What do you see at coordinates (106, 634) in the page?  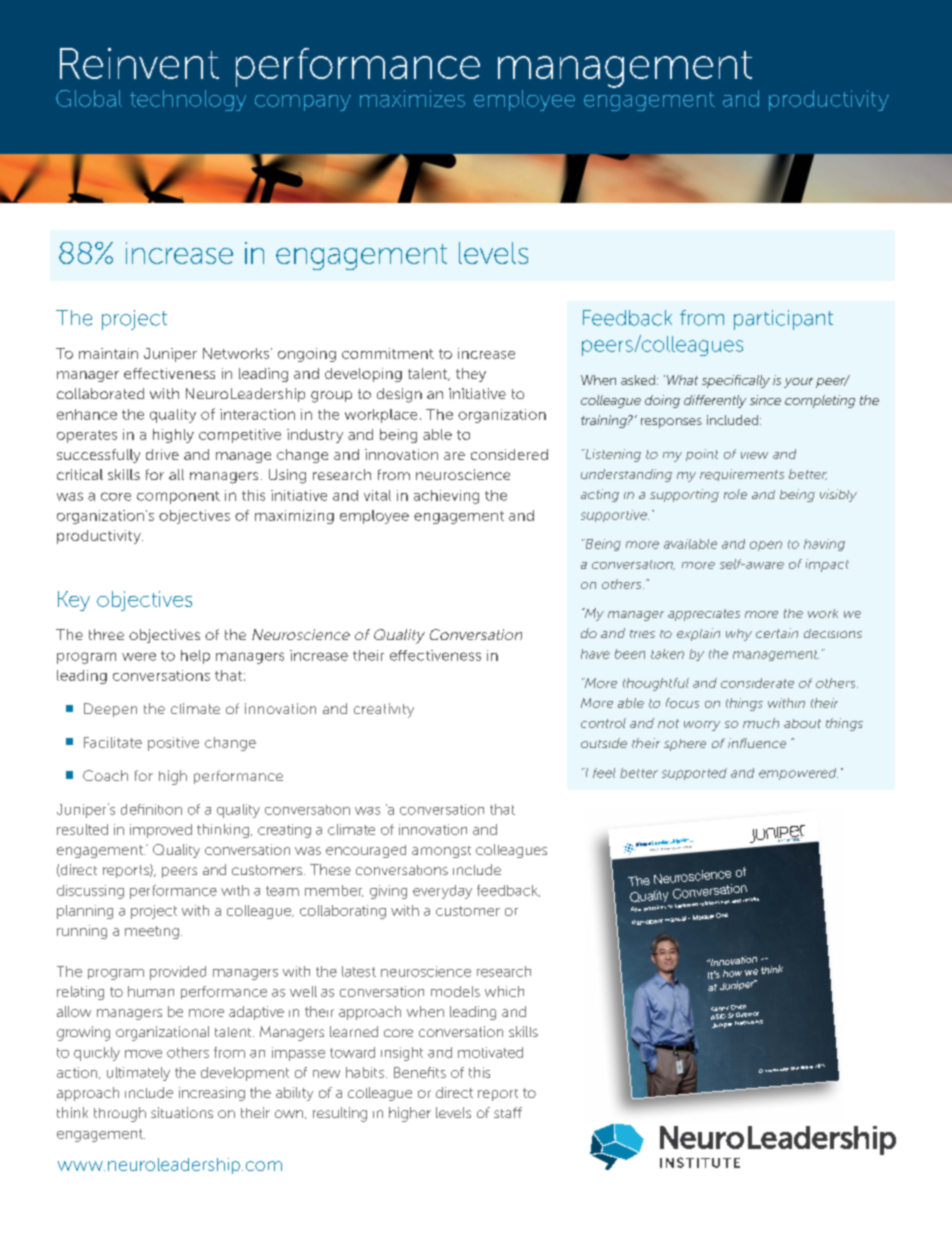 I see `three` at bounding box center [106, 634].
